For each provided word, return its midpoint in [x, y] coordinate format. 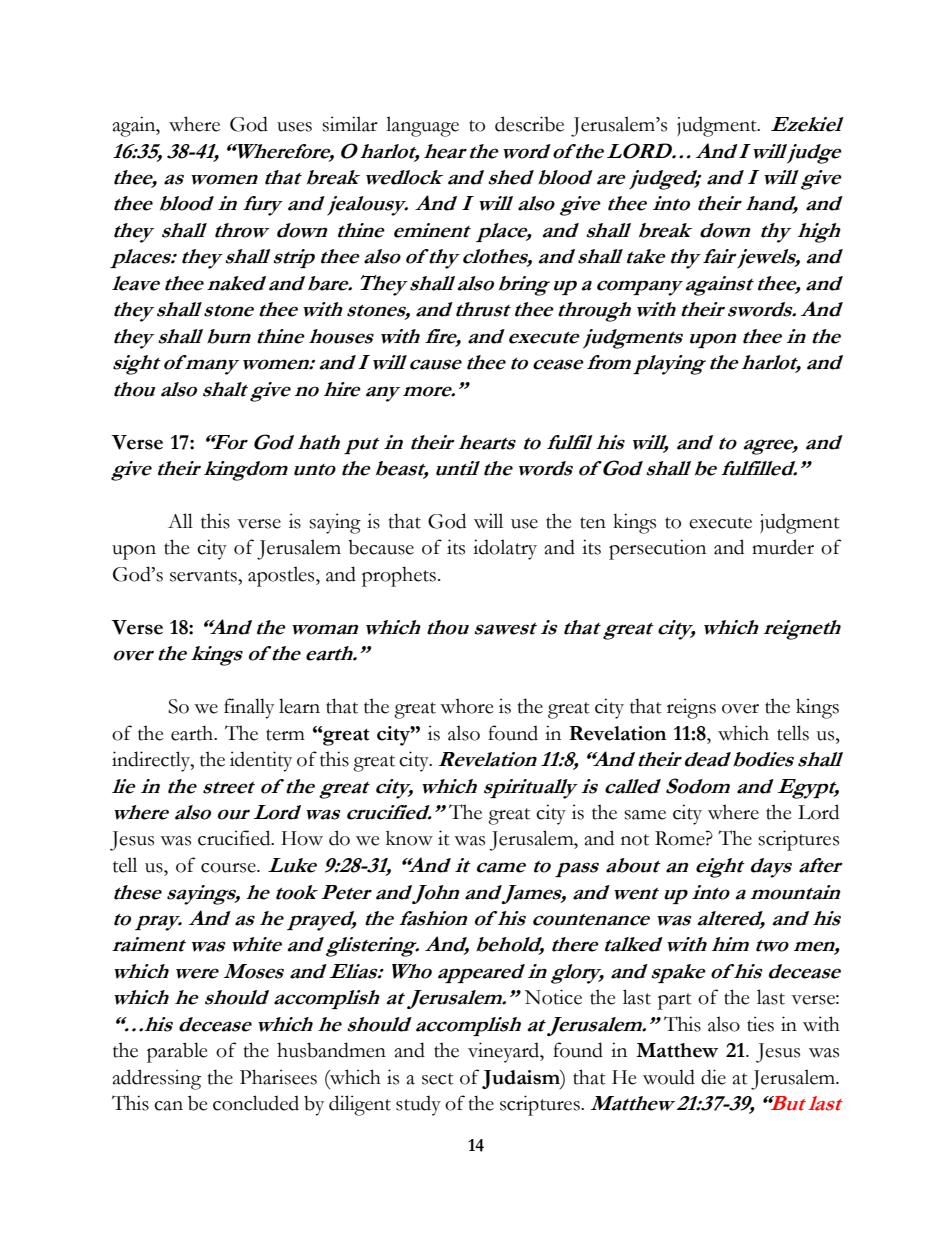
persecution [657, 549]
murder [783, 547]
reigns [691, 708]
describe [529, 124]
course [229, 868]
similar [350, 124]
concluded [256, 1103]
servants [204, 576]
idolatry [505, 549]
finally [249, 708]
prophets [399, 576]
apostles [282, 576]
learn [299, 706]
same [645, 815]
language [422, 126]
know [409, 838]
